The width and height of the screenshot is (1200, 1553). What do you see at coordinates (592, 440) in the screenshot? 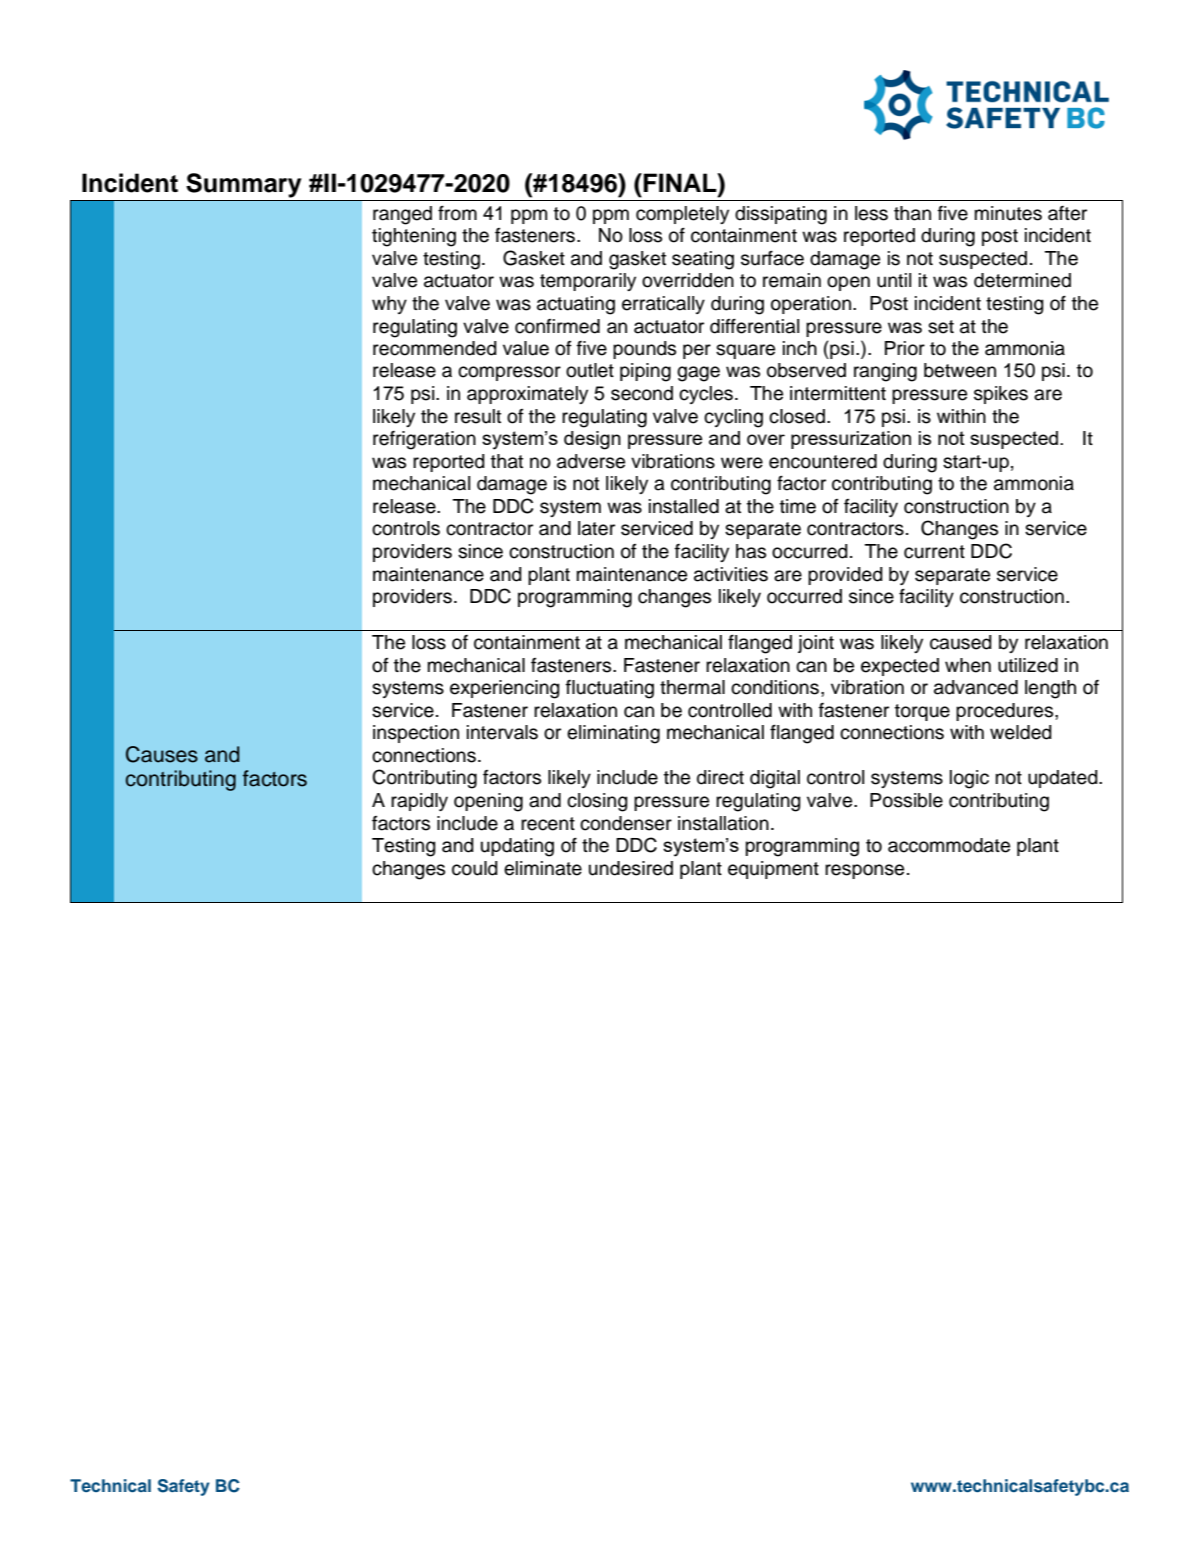
I see `design` at bounding box center [592, 440].
